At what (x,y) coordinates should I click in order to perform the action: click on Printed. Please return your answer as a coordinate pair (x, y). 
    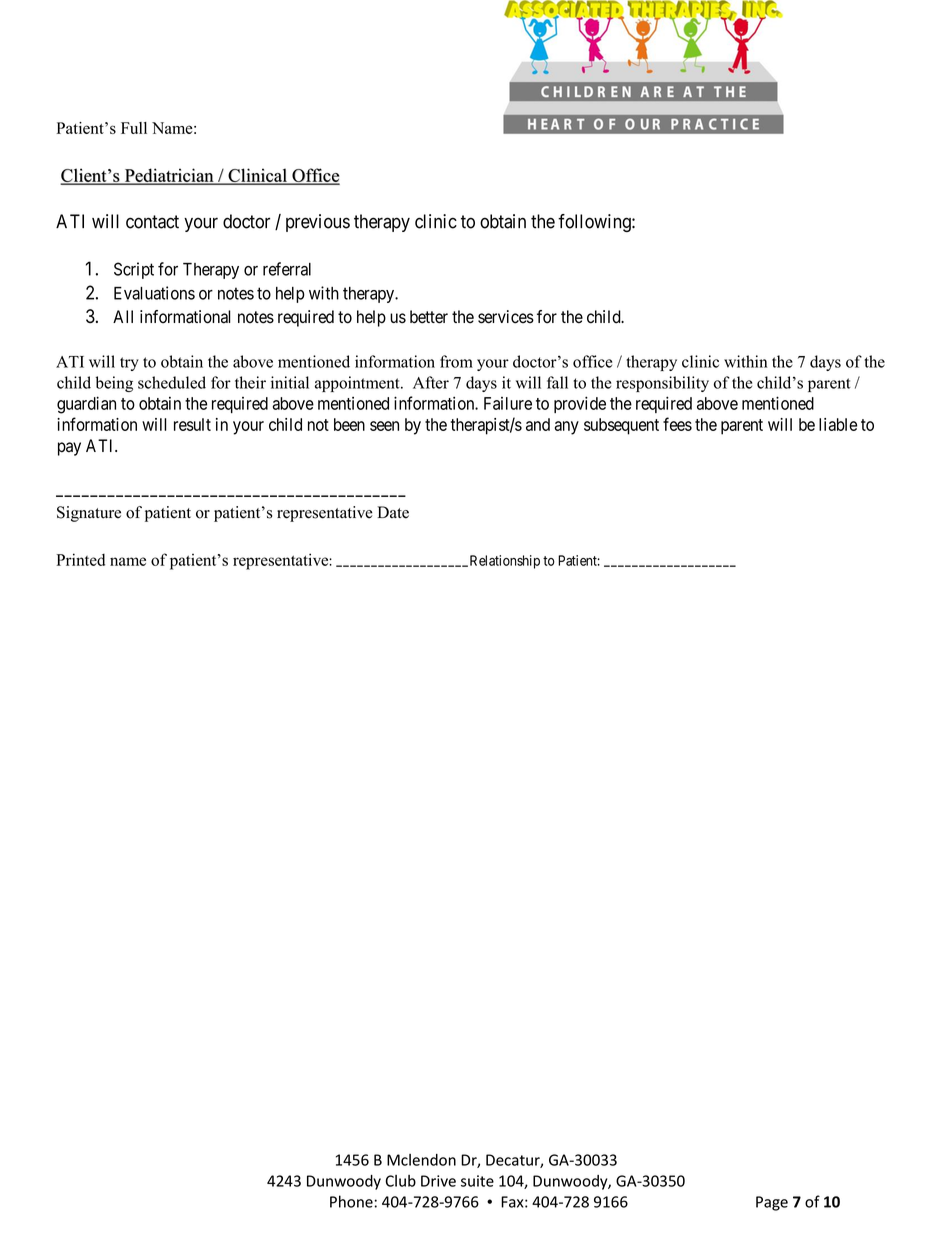
    Looking at the image, I should click on (80, 559).
